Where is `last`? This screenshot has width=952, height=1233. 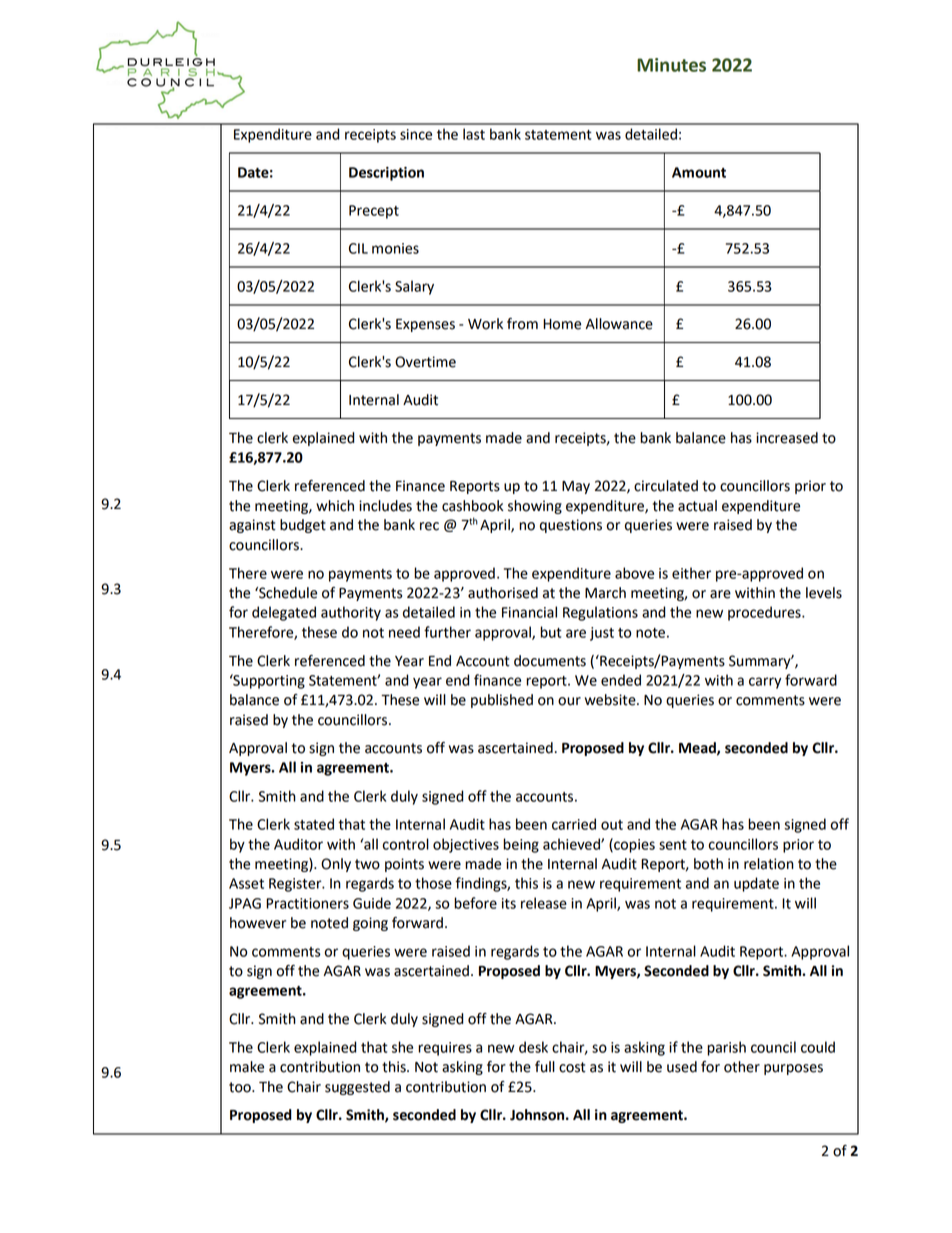 last is located at coordinates (474, 134).
